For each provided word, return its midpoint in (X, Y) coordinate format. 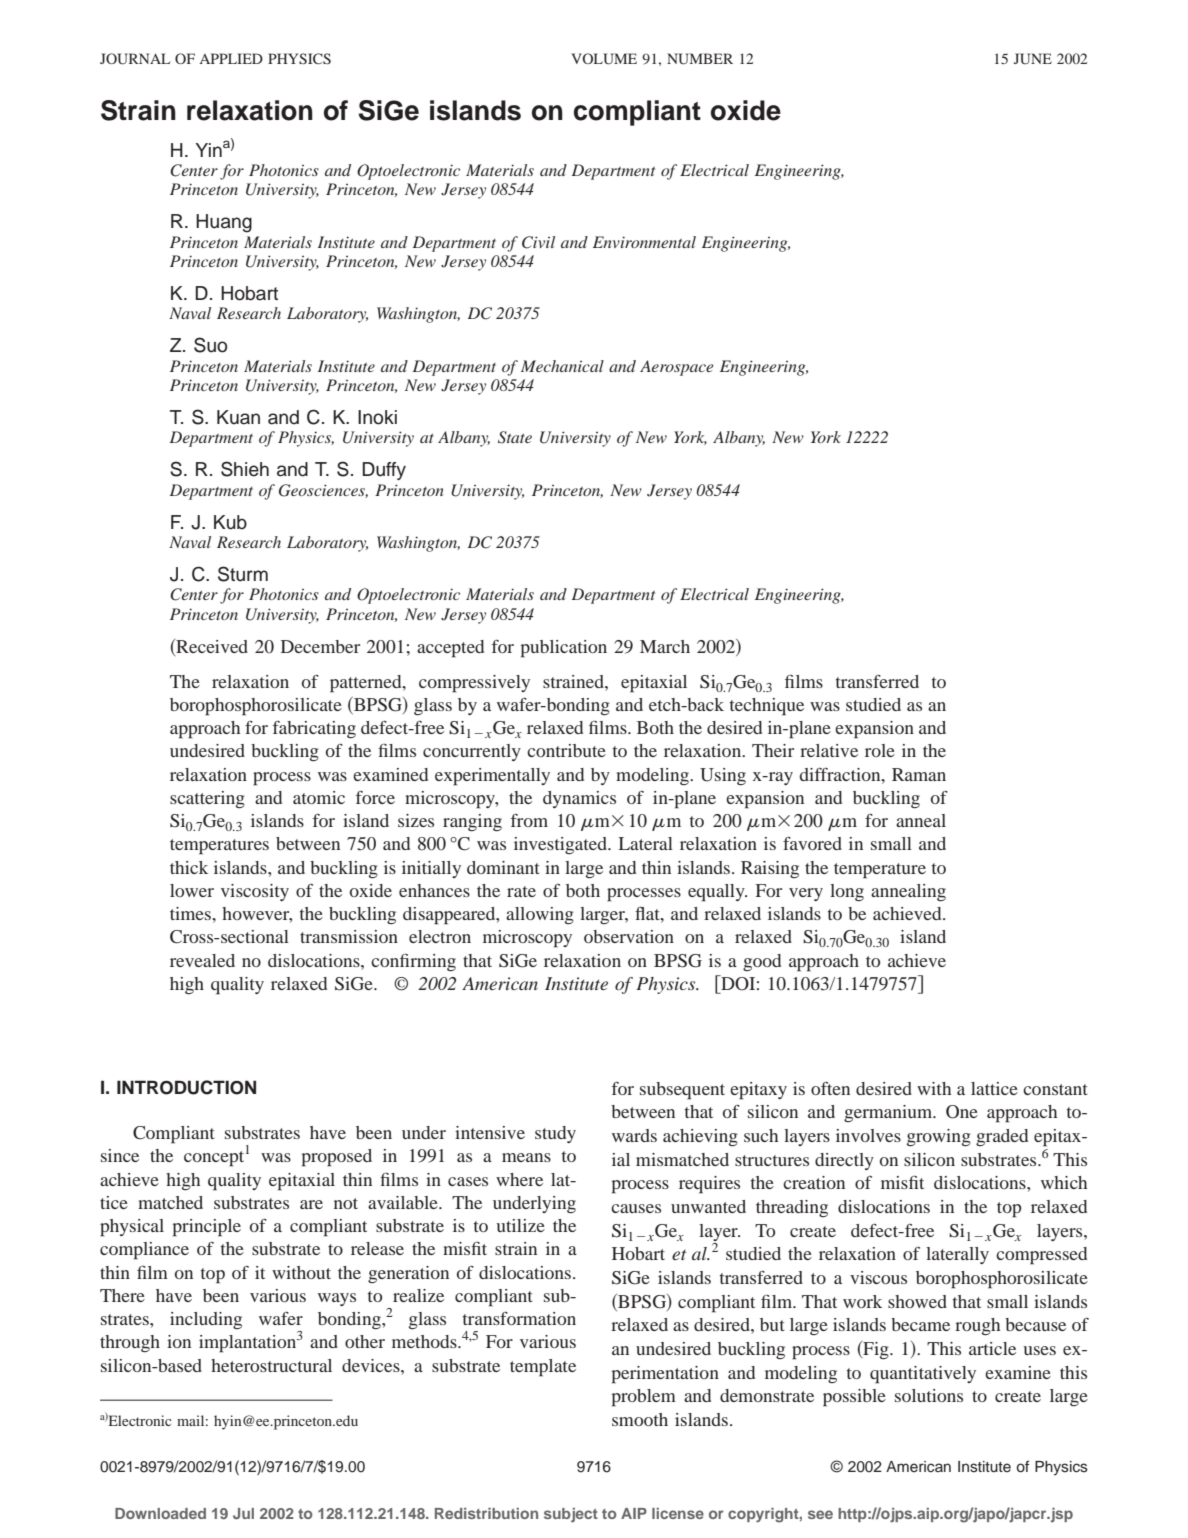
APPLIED (231, 58)
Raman (919, 774)
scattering (207, 800)
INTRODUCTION (186, 1087)
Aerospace (677, 368)
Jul (243, 1513)
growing (939, 1138)
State (515, 437)
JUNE (1033, 59)
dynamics (579, 799)
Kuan (238, 417)
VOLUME (604, 59)
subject (571, 1515)
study (555, 1134)
